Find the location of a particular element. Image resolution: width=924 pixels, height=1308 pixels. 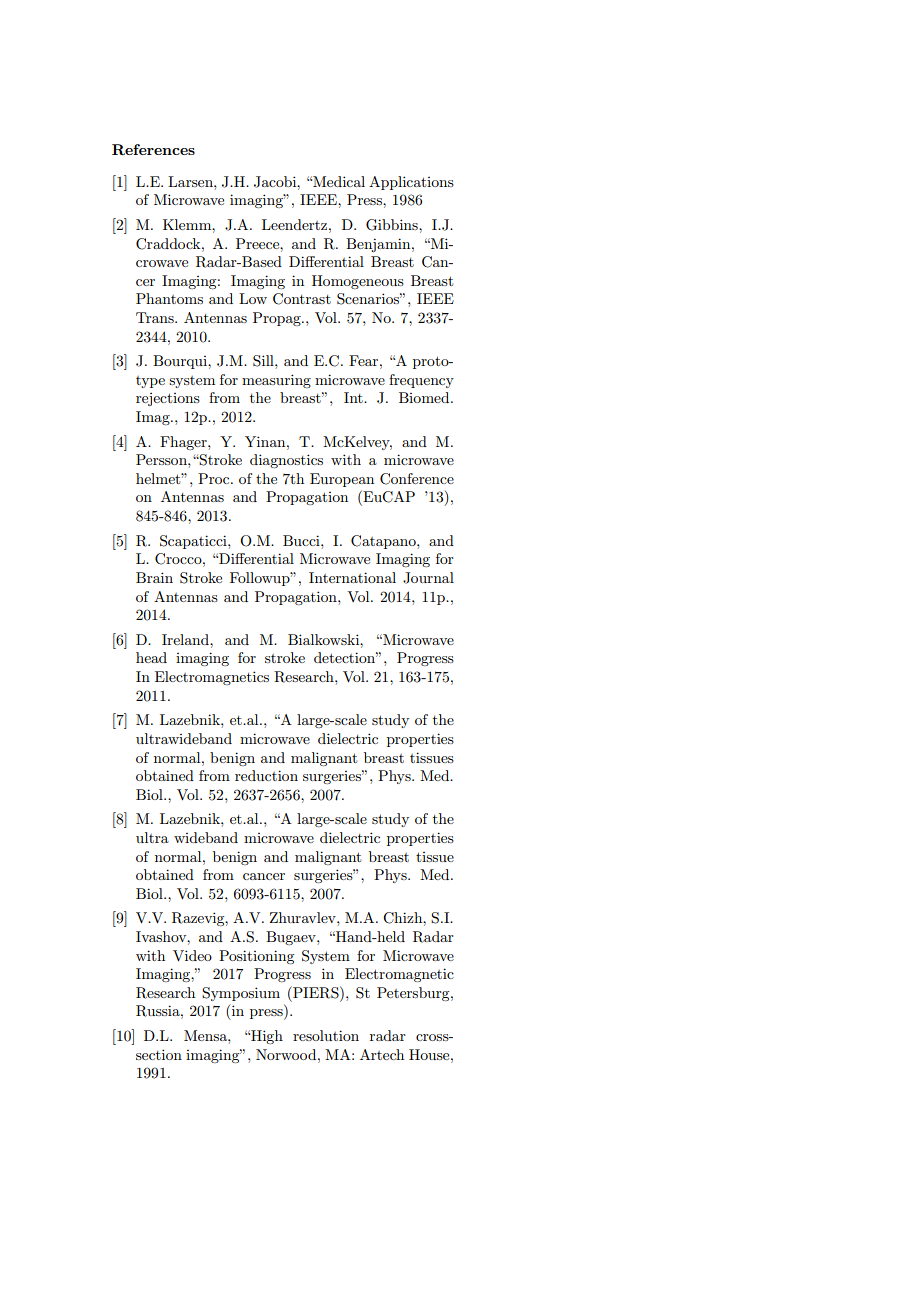

Contrast is located at coordinates (302, 299).
